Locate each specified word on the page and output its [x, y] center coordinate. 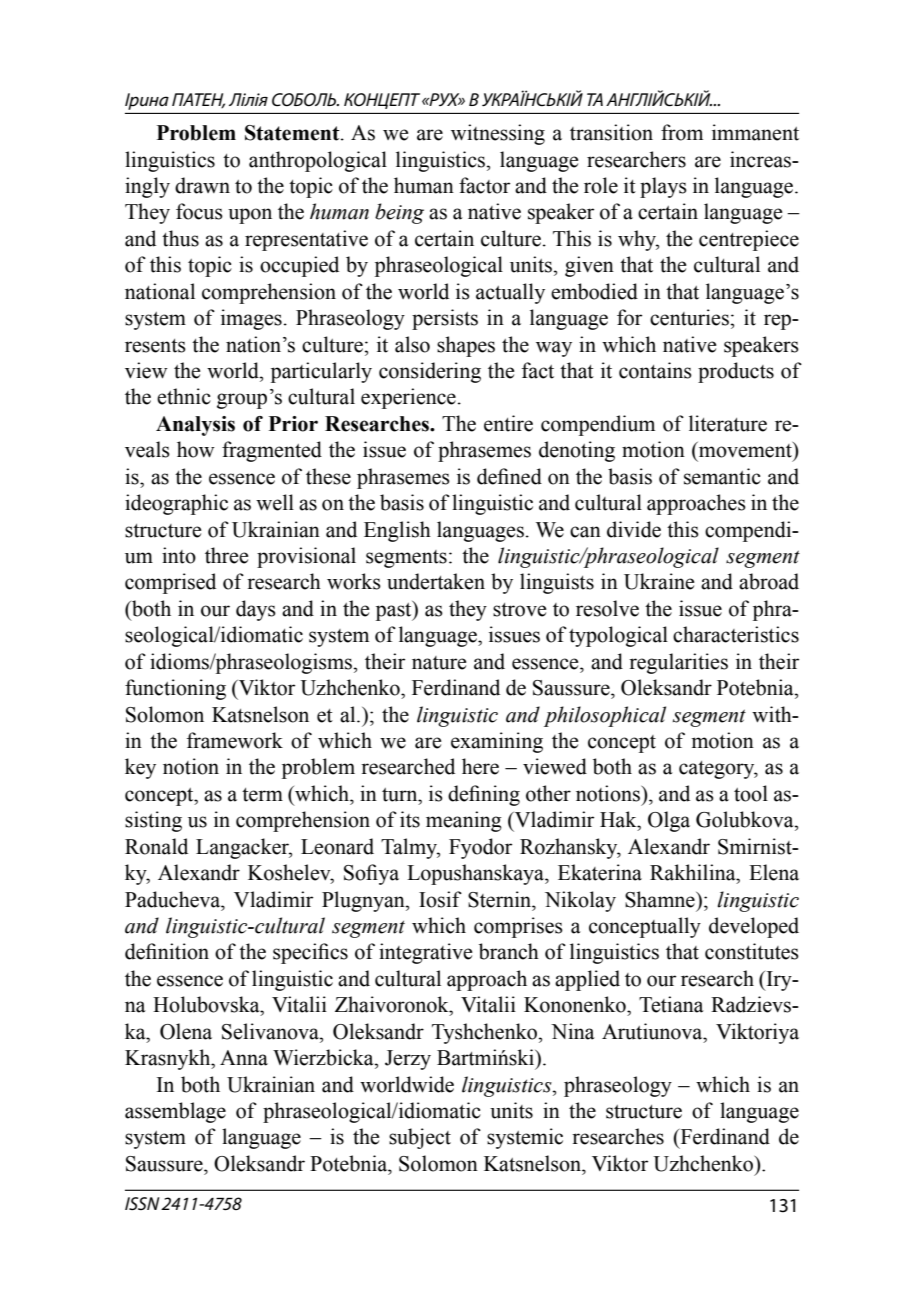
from [682, 132]
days [256, 610]
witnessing [498, 134]
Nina [573, 1031]
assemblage [175, 1112]
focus [199, 211]
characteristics [736, 634]
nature [439, 663]
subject [420, 1138]
